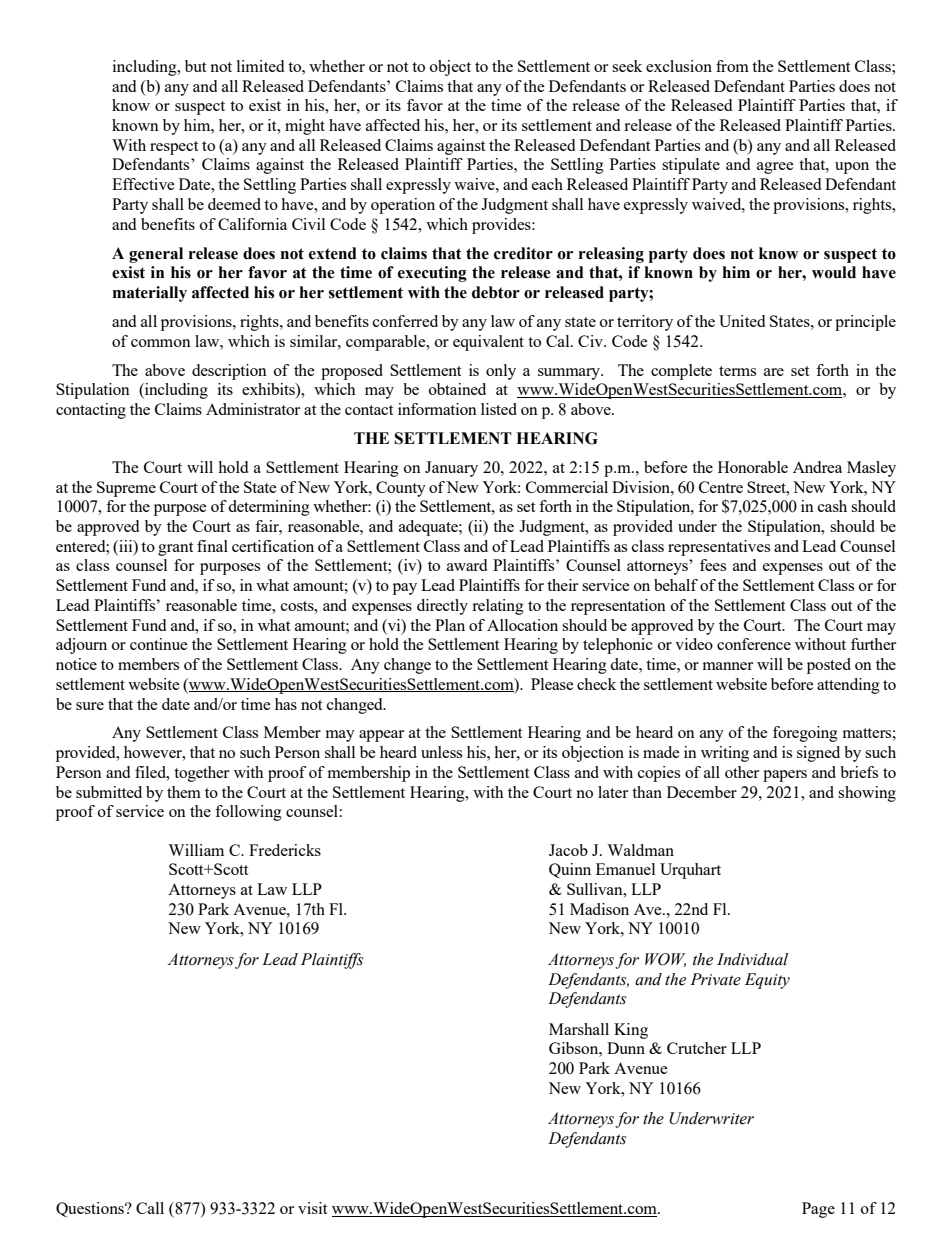  What do you see at coordinates (195, 66) in the screenshot?
I see `but` at bounding box center [195, 66].
